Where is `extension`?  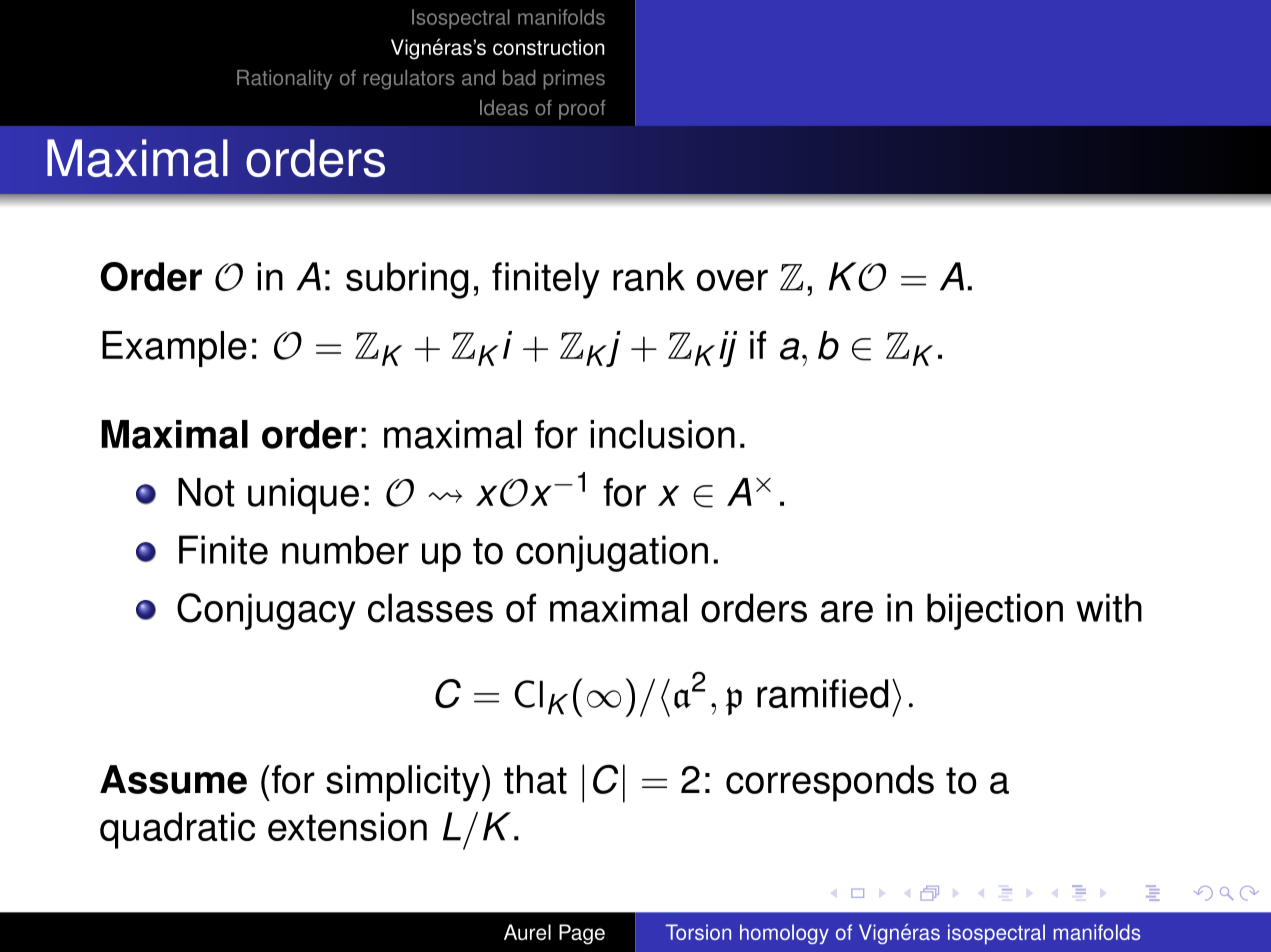
extension is located at coordinates (347, 826).
